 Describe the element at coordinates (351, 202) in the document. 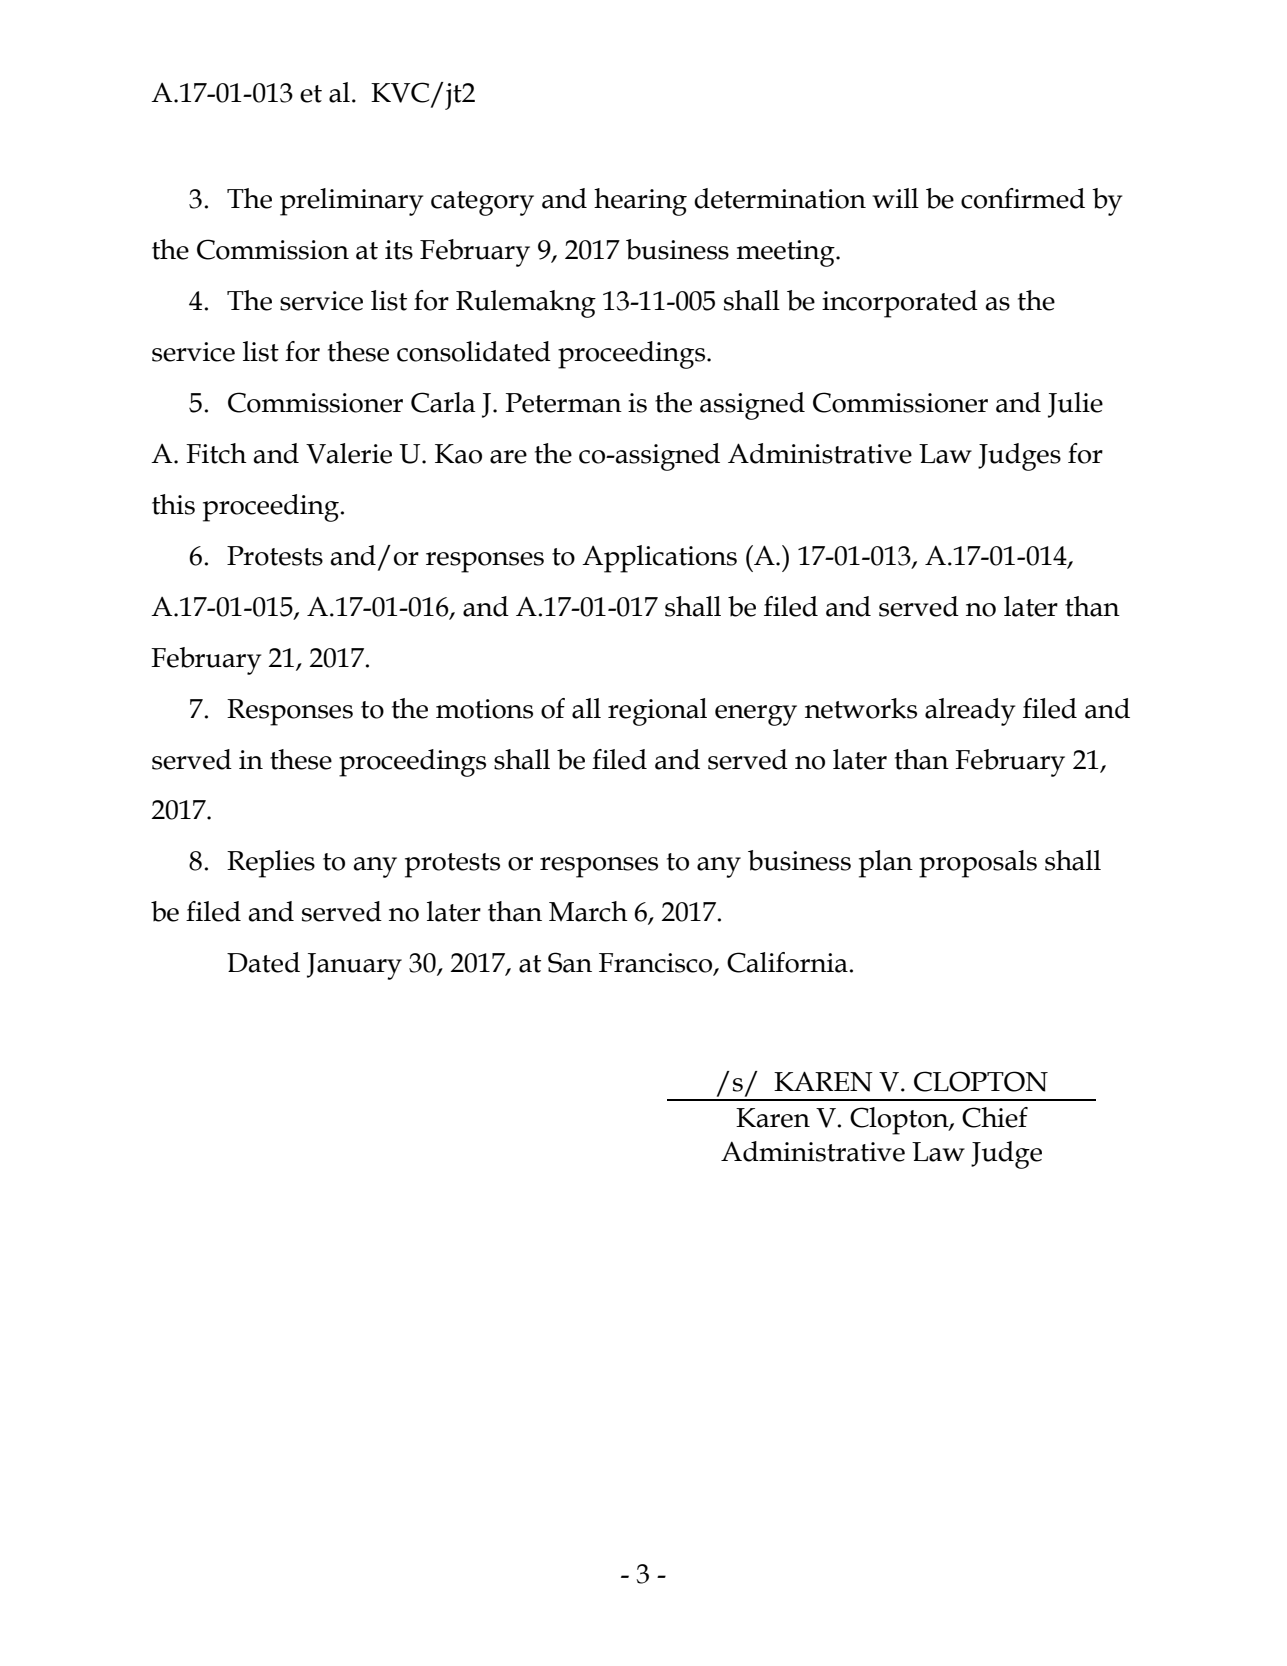

I see `preliminary` at that location.
